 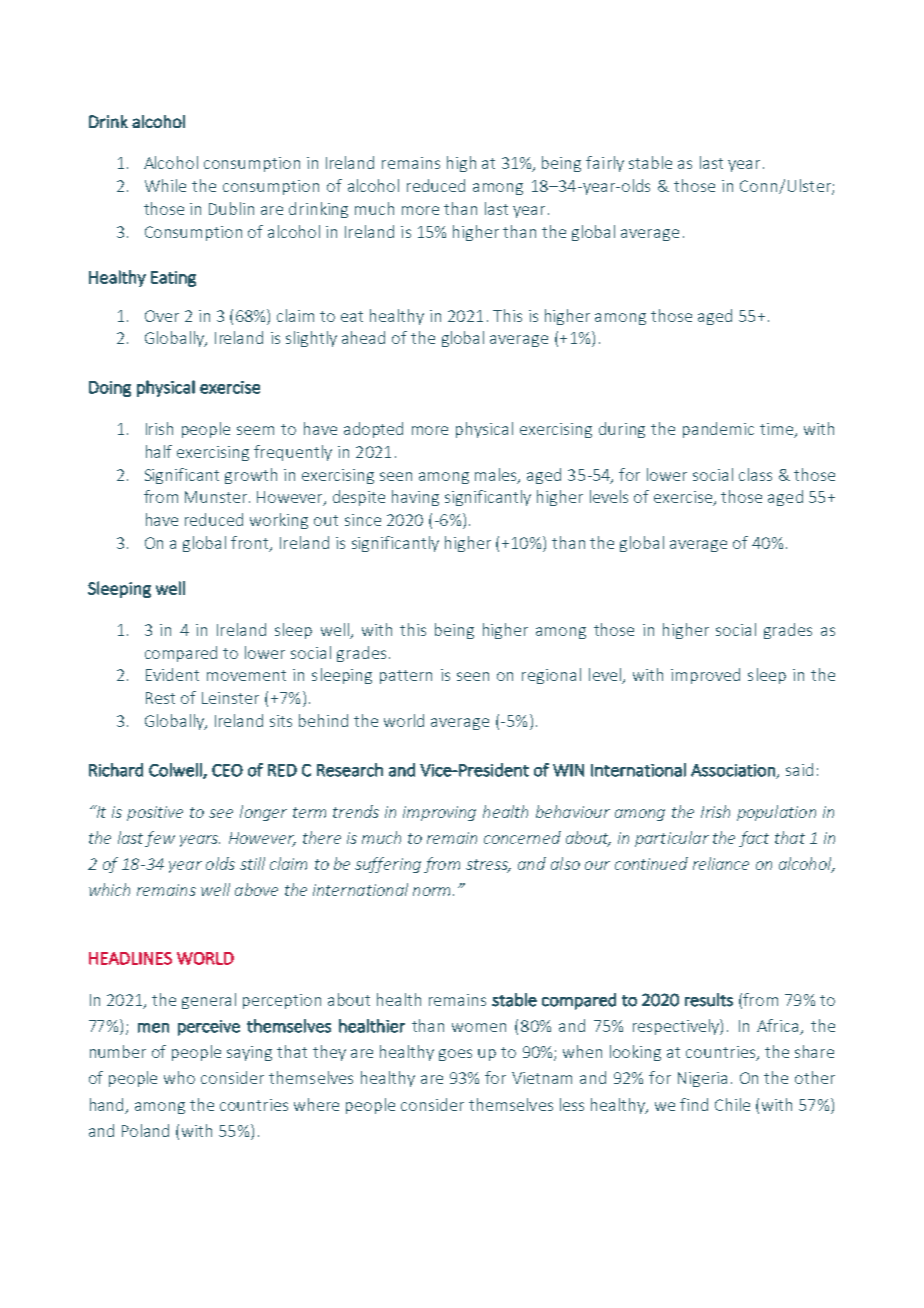 What do you see at coordinates (165, 185) in the image?
I see `While` at bounding box center [165, 185].
